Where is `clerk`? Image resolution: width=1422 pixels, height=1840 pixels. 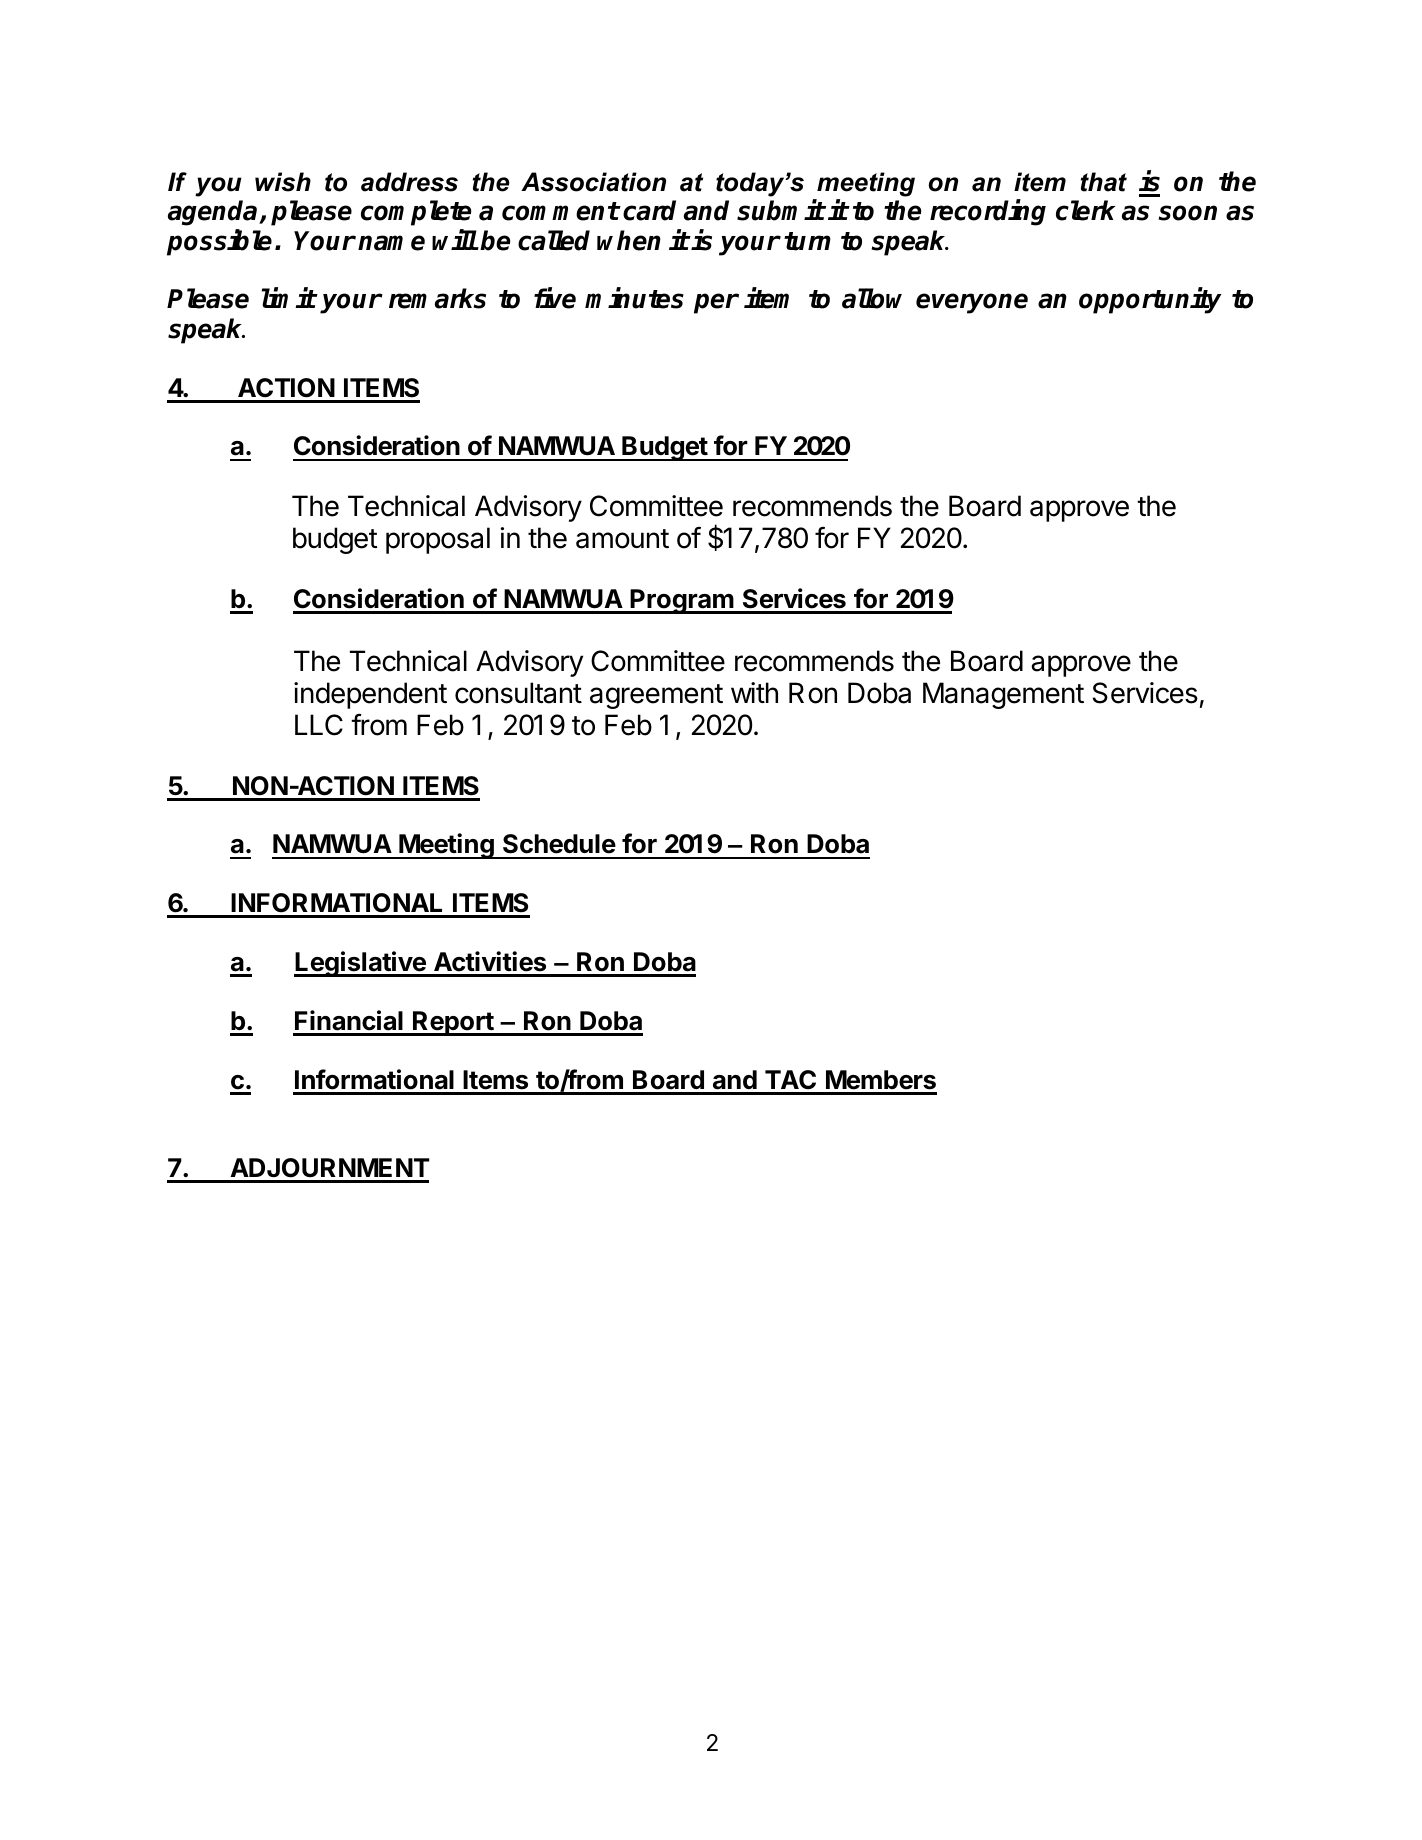 clerk is located at coordinates (1086, 210).
